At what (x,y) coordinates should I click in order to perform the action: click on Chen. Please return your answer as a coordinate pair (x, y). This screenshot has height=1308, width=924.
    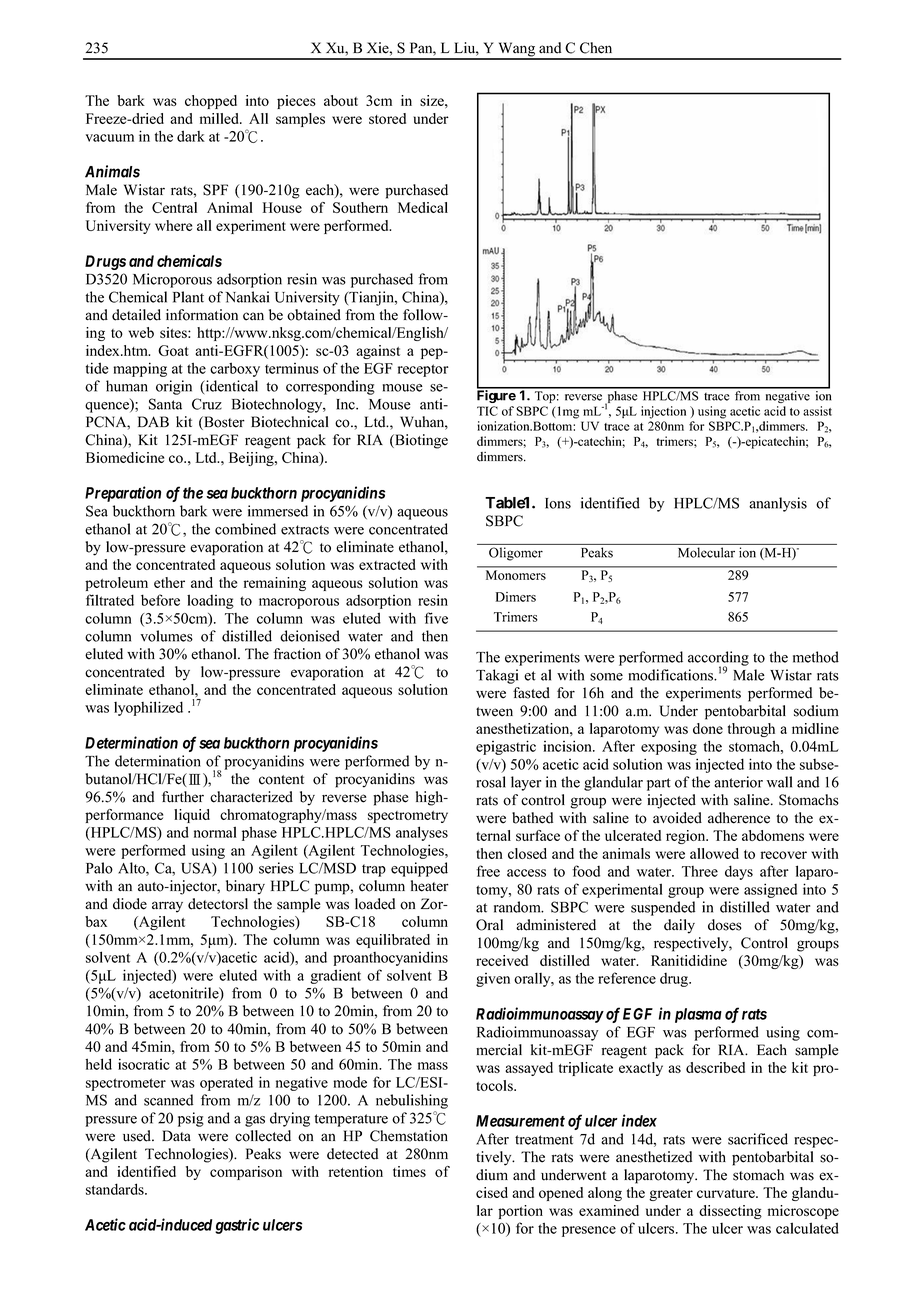
    Looking at the image, I should click on (596, 48).
